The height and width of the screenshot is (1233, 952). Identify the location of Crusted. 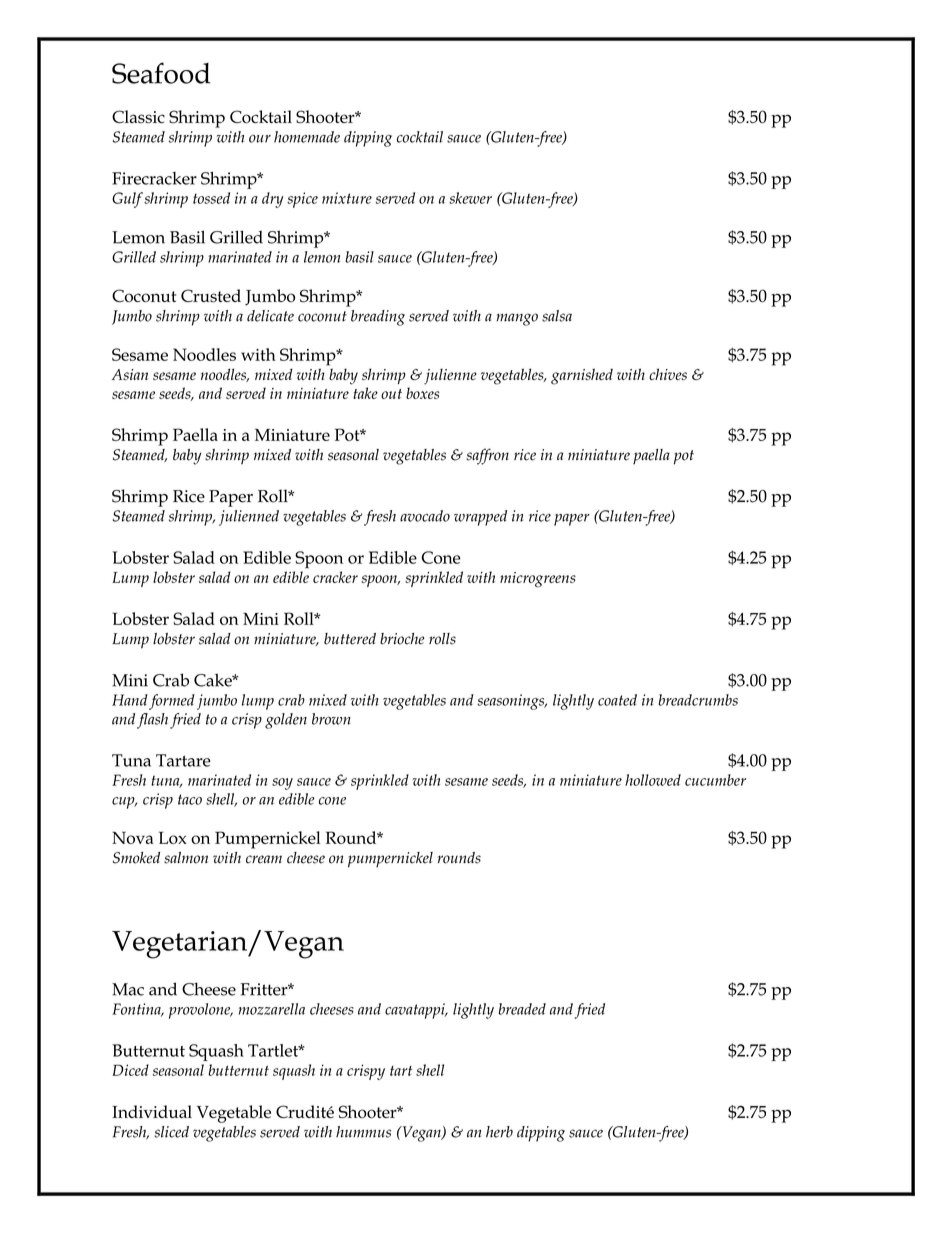
(211, 296).
